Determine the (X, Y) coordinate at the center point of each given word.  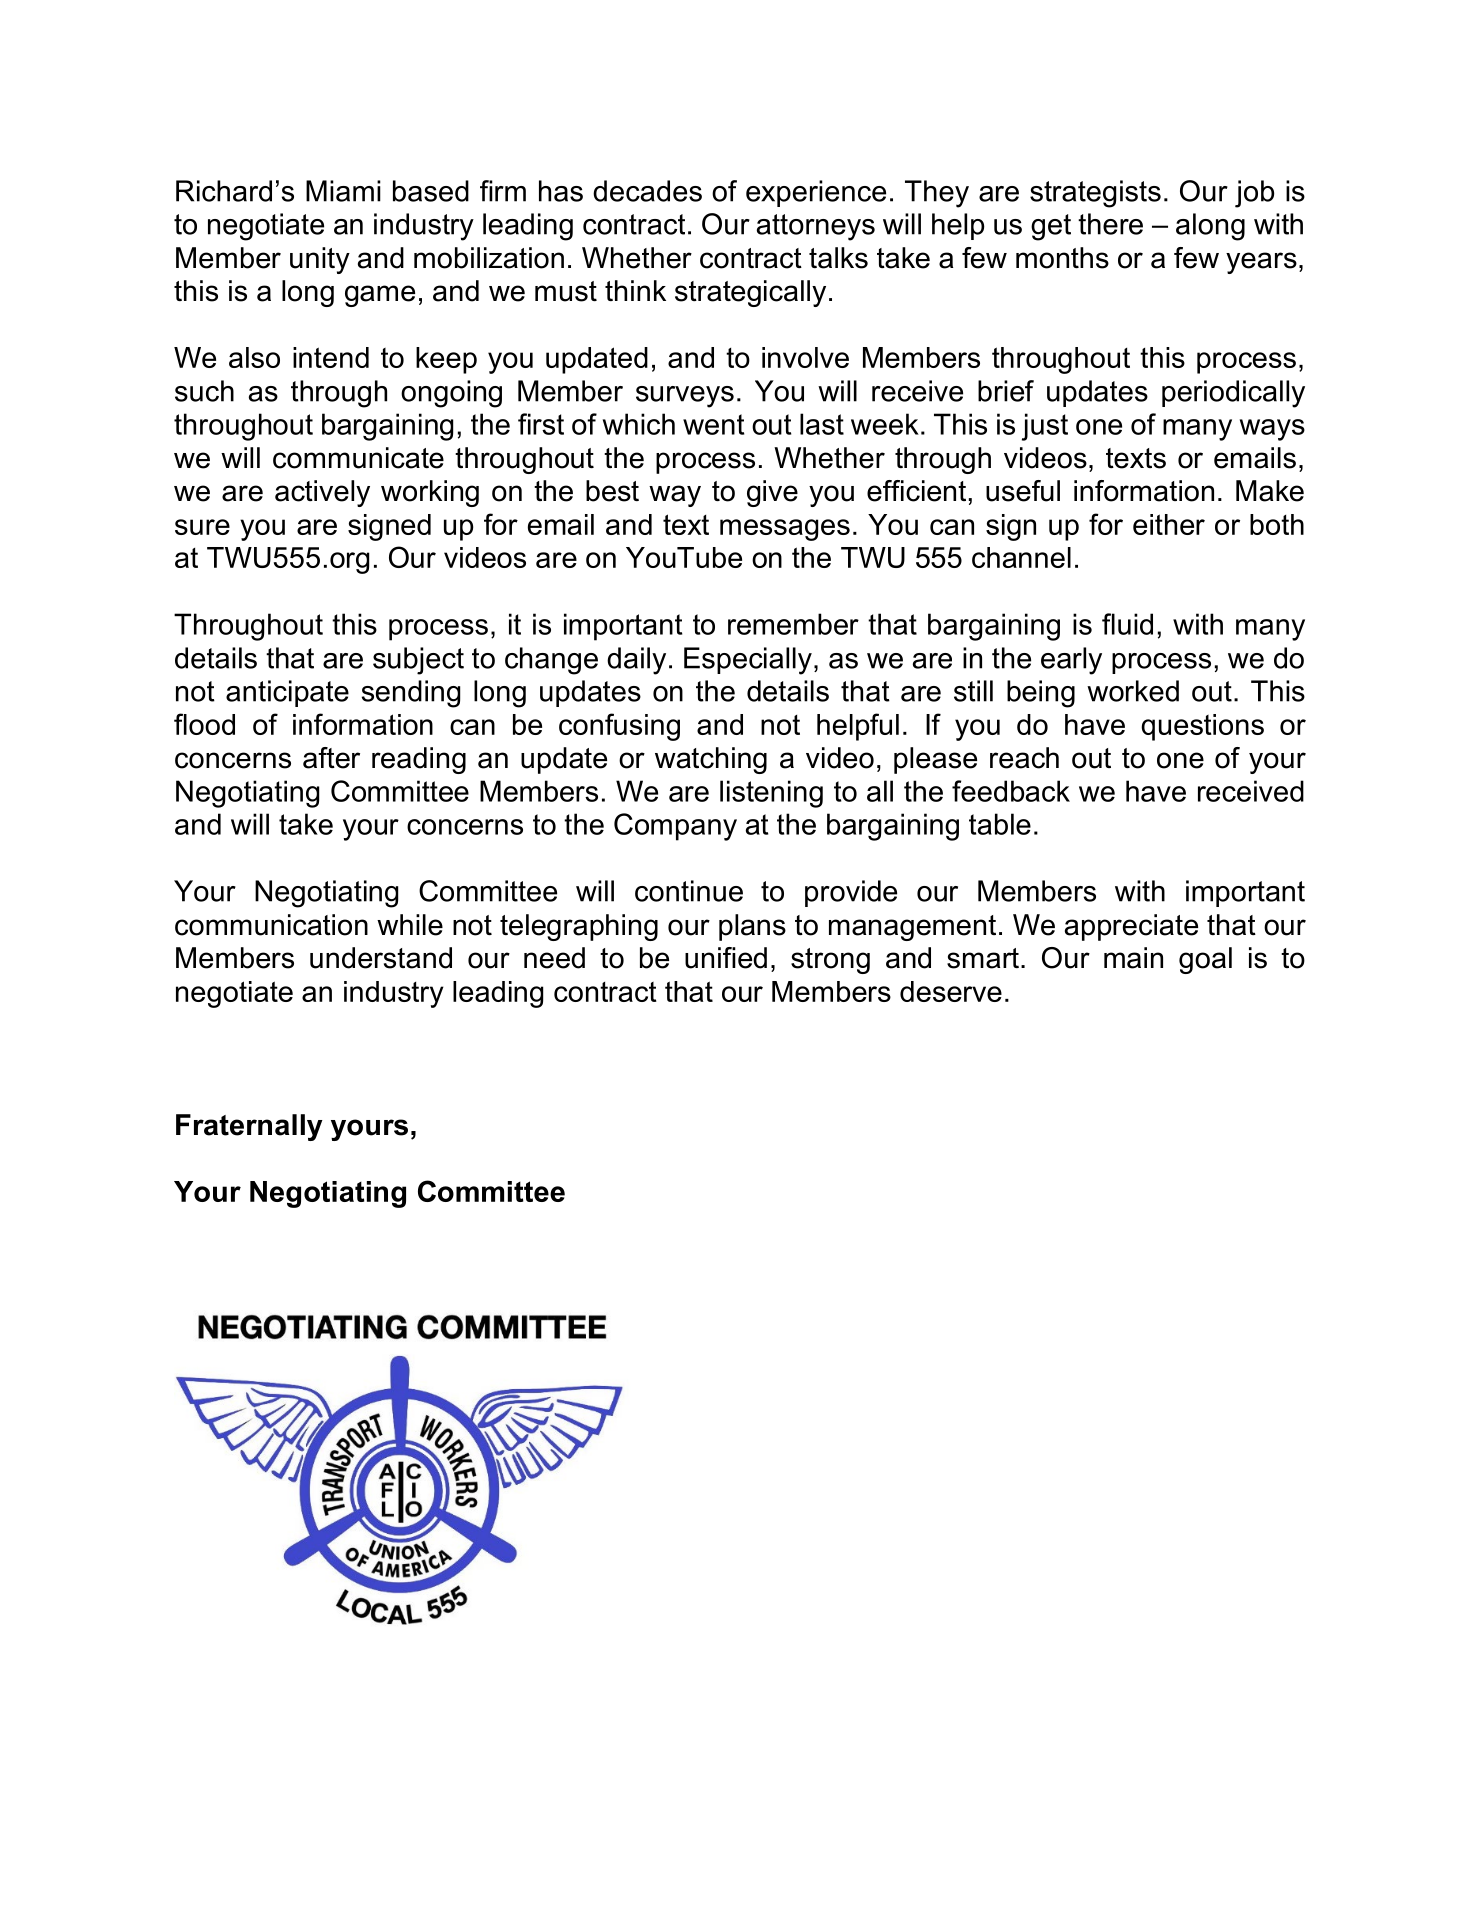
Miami (343, 191)
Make (1270, 491)
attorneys (816, 227)
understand (381, 958)
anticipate (287, 693)
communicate (358, 458)
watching (711, 760)
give (772, 493)
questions (1202, 727)
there (1110, 224)
